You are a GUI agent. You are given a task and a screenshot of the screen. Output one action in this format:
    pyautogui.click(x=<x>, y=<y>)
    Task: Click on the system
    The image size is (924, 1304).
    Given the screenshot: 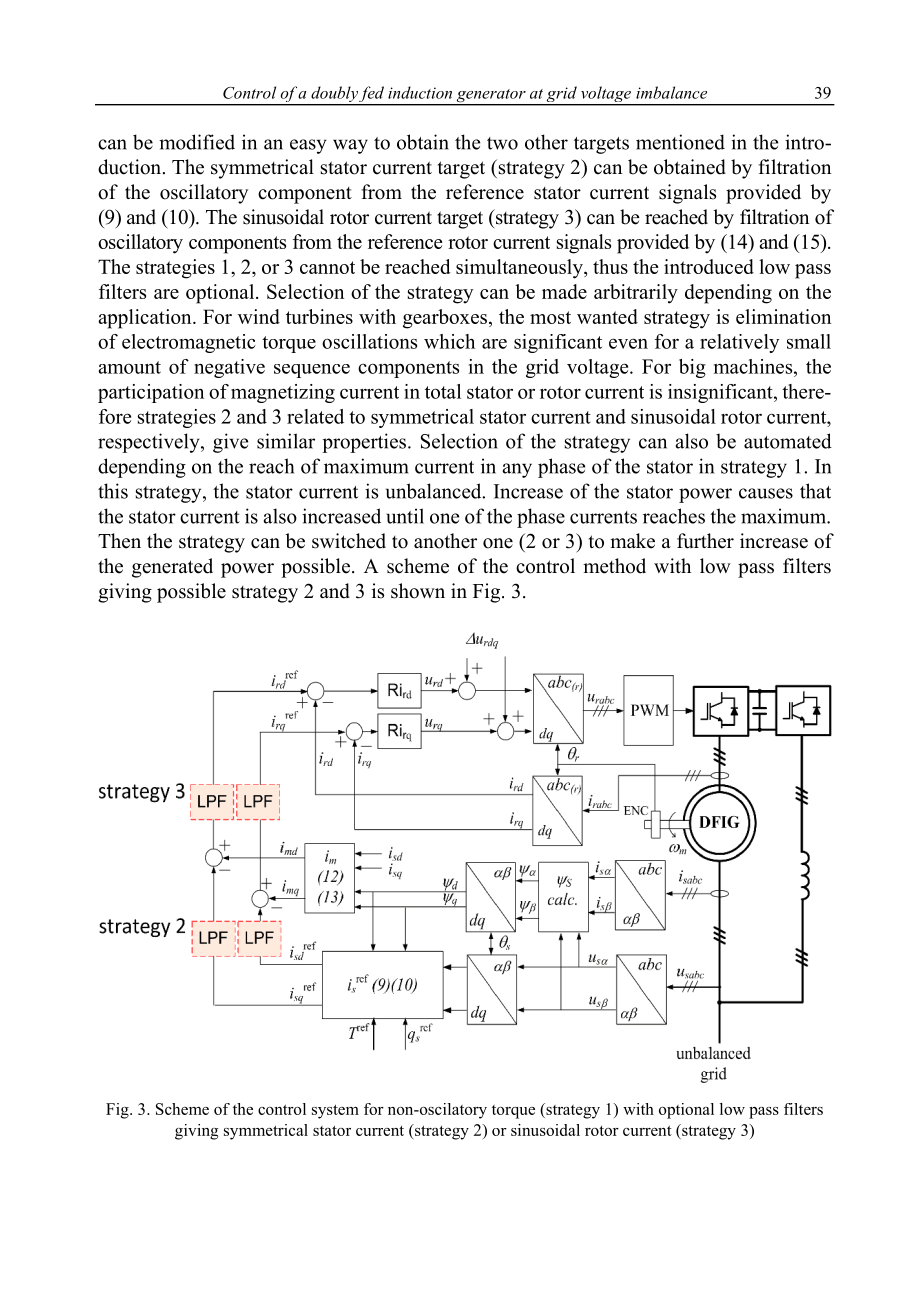 What is the action you would take?
    pyautogui.click(x=335, y=1111)
